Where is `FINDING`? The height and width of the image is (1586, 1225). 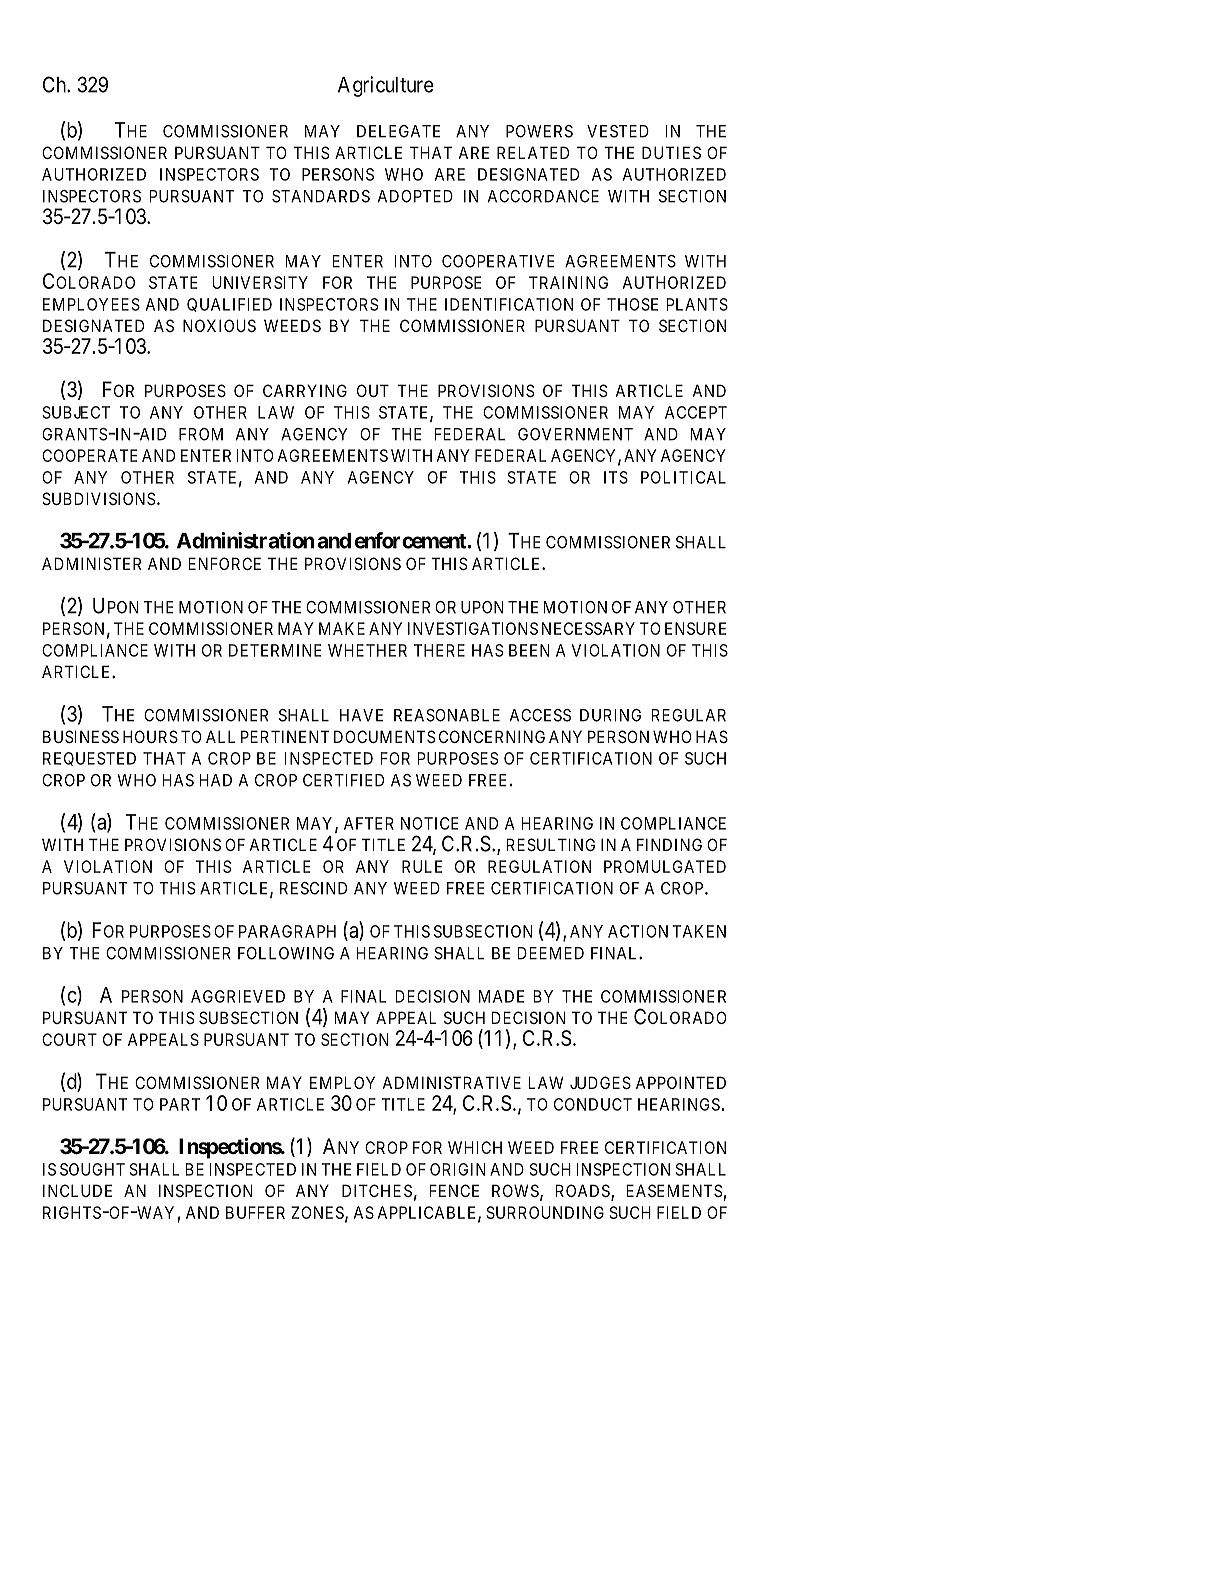 FINDING is located at coordinates (669, 844).
